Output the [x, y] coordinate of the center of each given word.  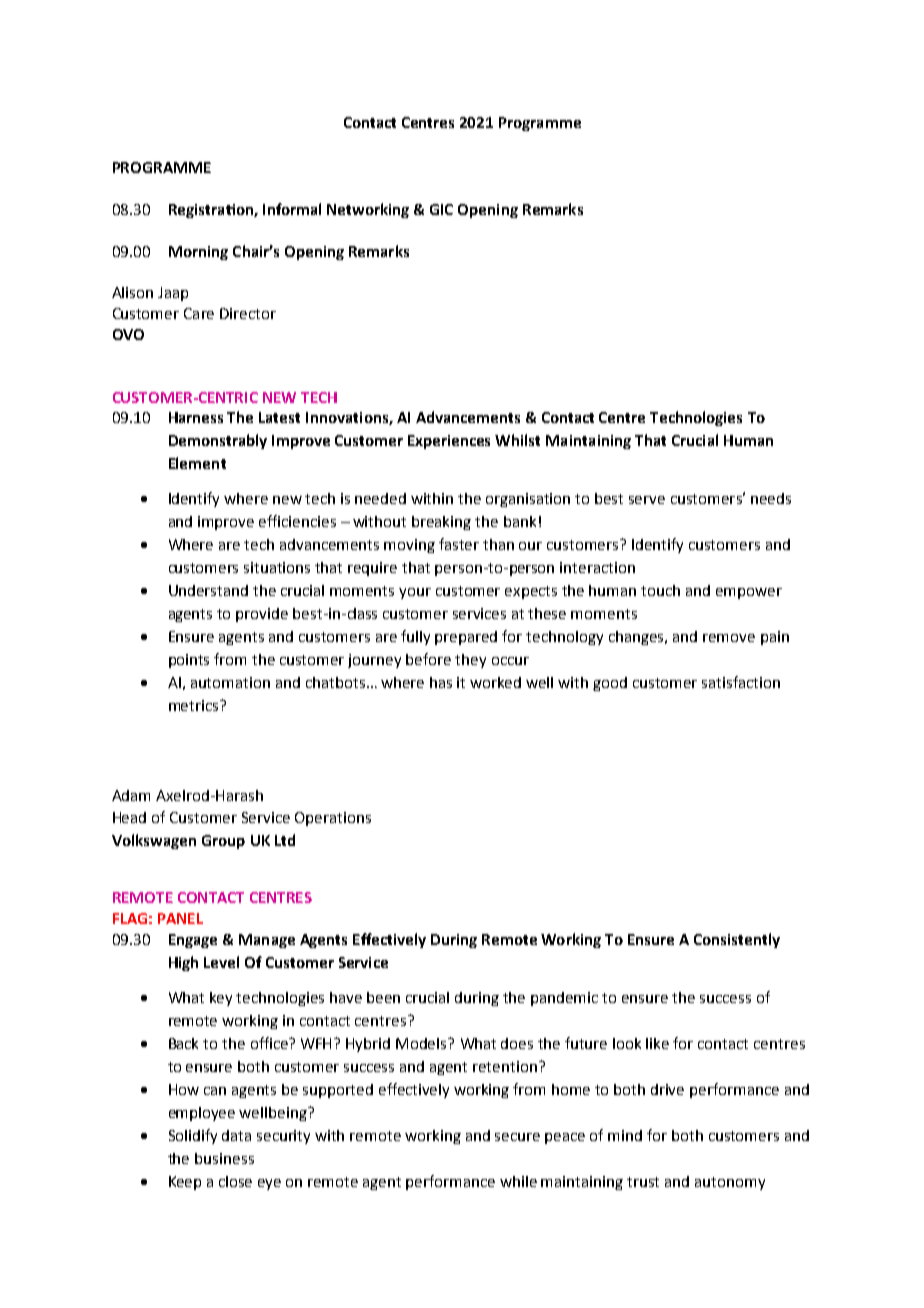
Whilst [517, 440]
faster [459, 544]
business [224, 1158]
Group [223, 842]
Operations [333, 819]
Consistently [737, 940]
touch [660, 590]
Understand [208, 590]
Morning [198, 253]
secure [517, 1137]
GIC [441, 209]
